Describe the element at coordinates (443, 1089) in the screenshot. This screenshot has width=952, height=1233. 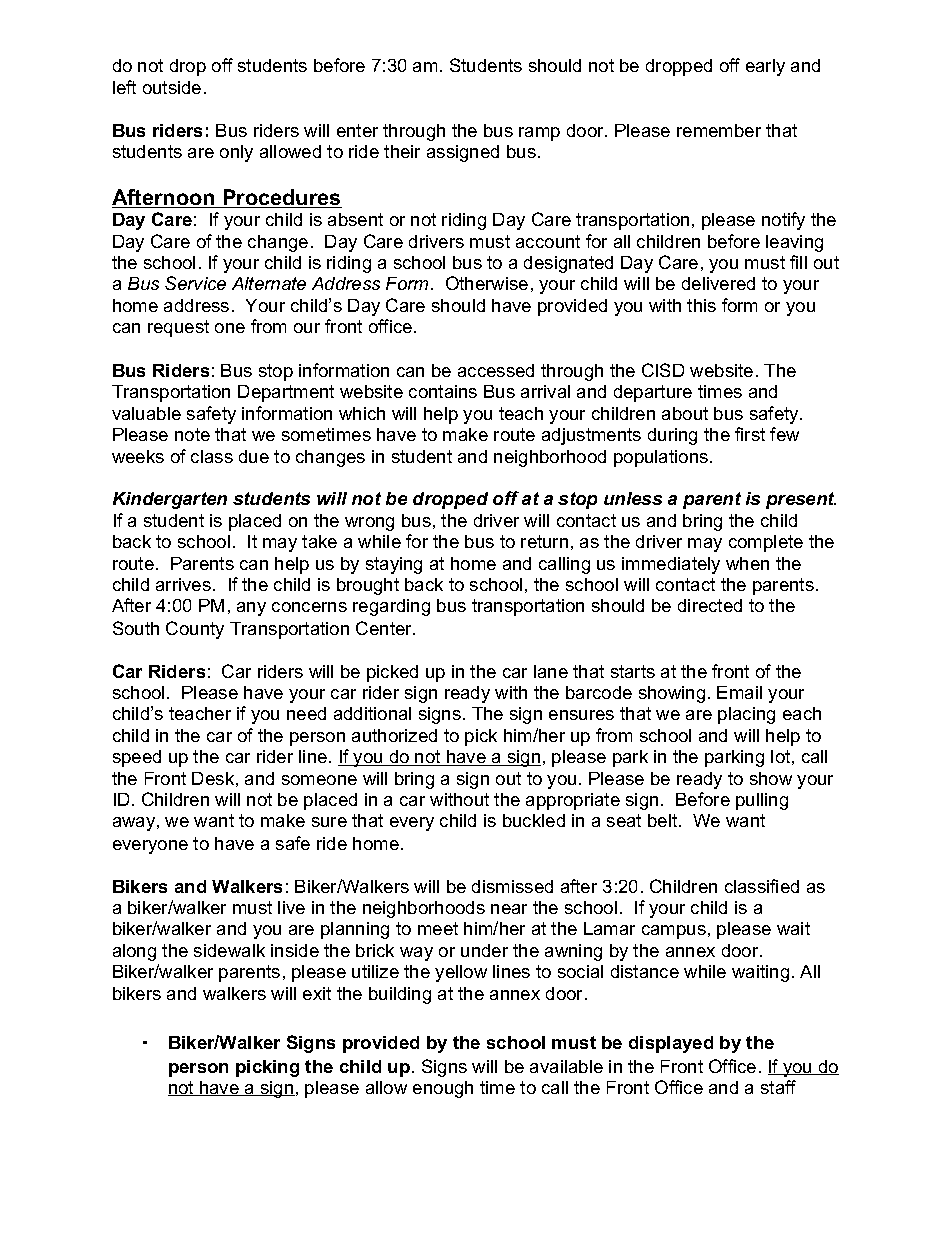
I see `enough` at that location.
